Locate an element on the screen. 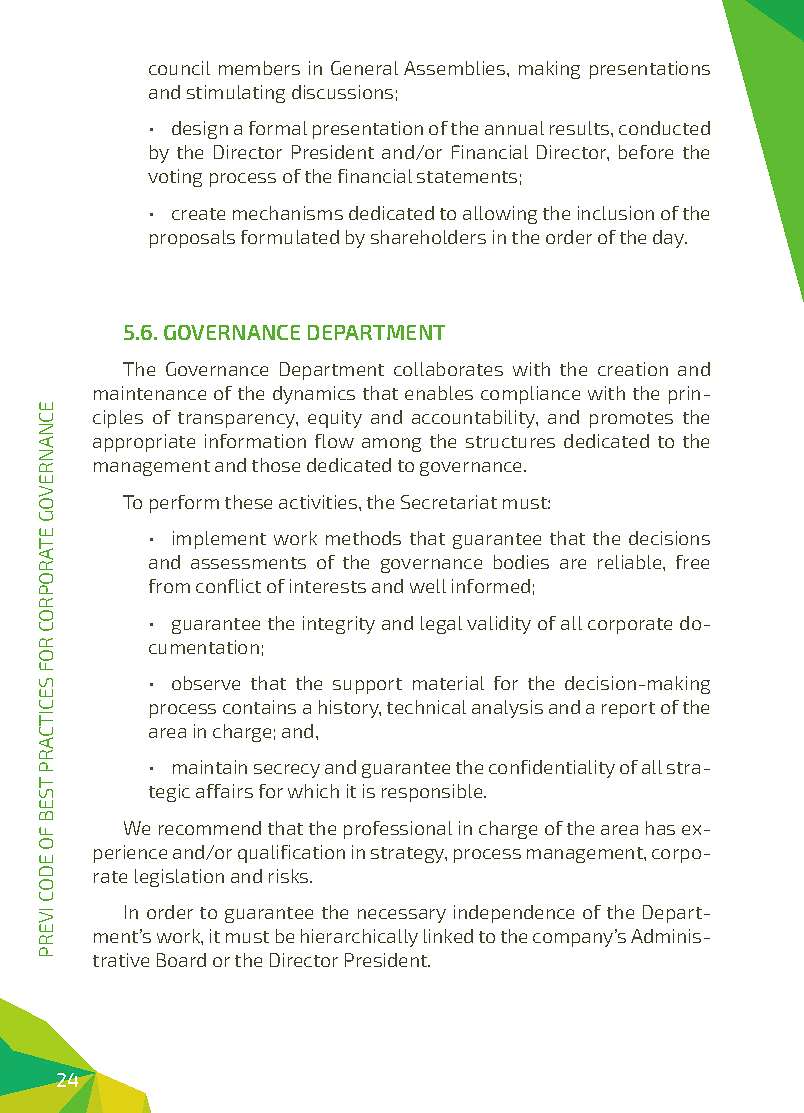 The image size is (804, 1113). Secretariat is located at coordinates (449, 502).
